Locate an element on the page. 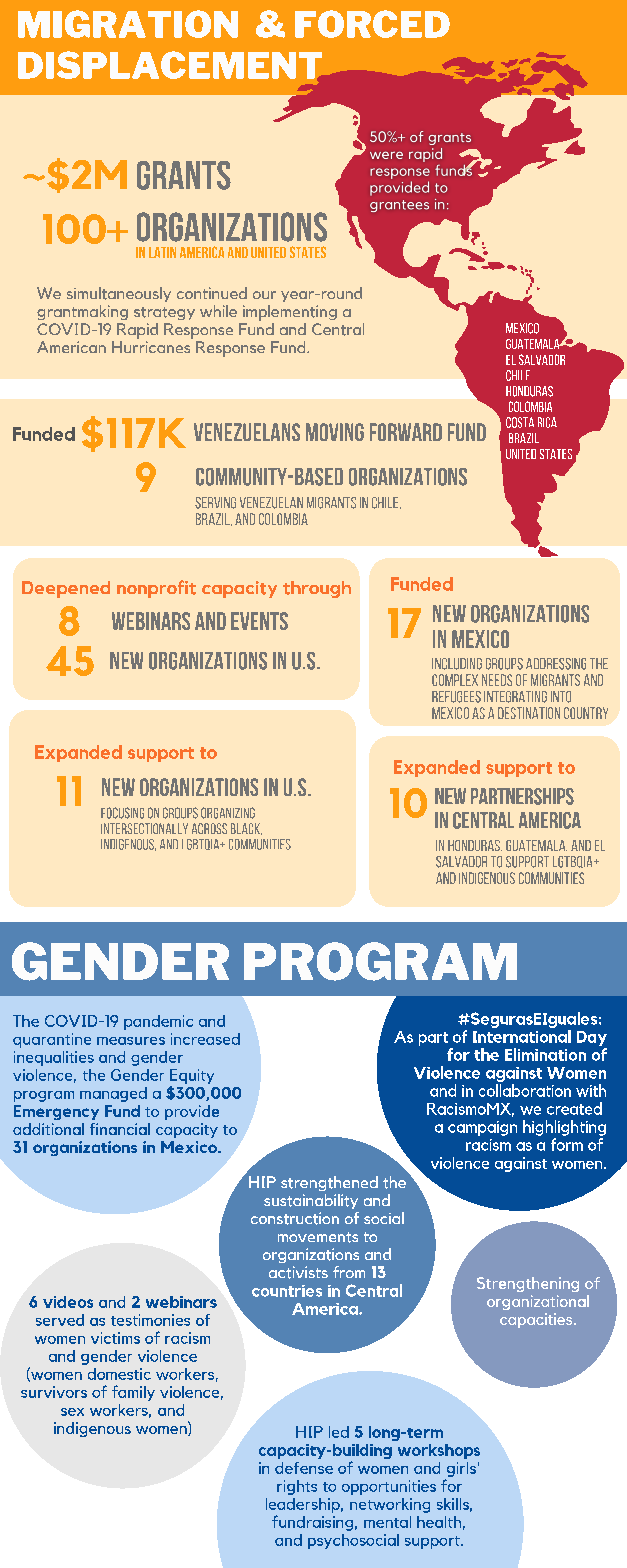  implementing is located at coordinates (290, 313).
